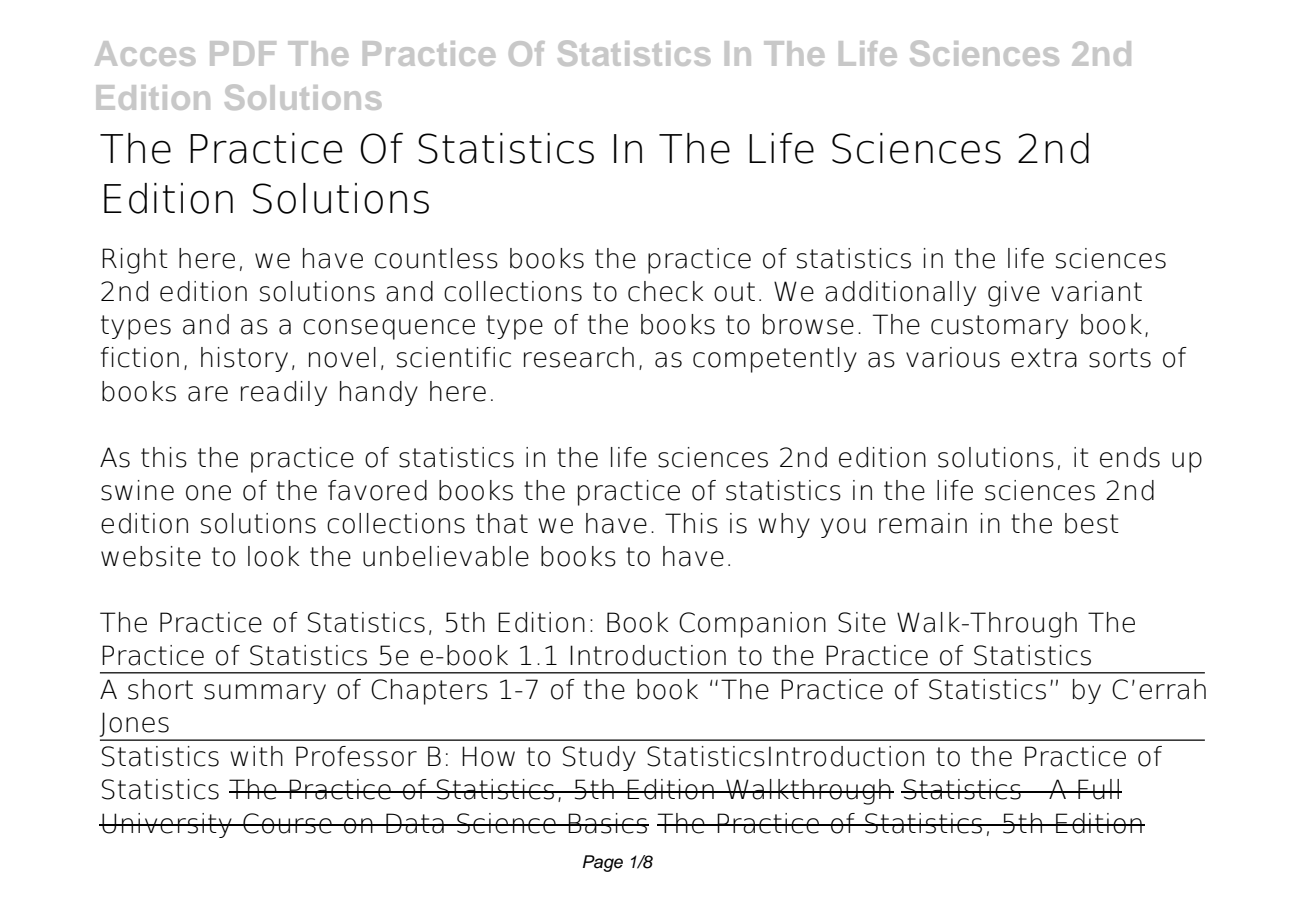 The height and width of the image is (924, 1311). I want to click on countless, so click(436, 258).
